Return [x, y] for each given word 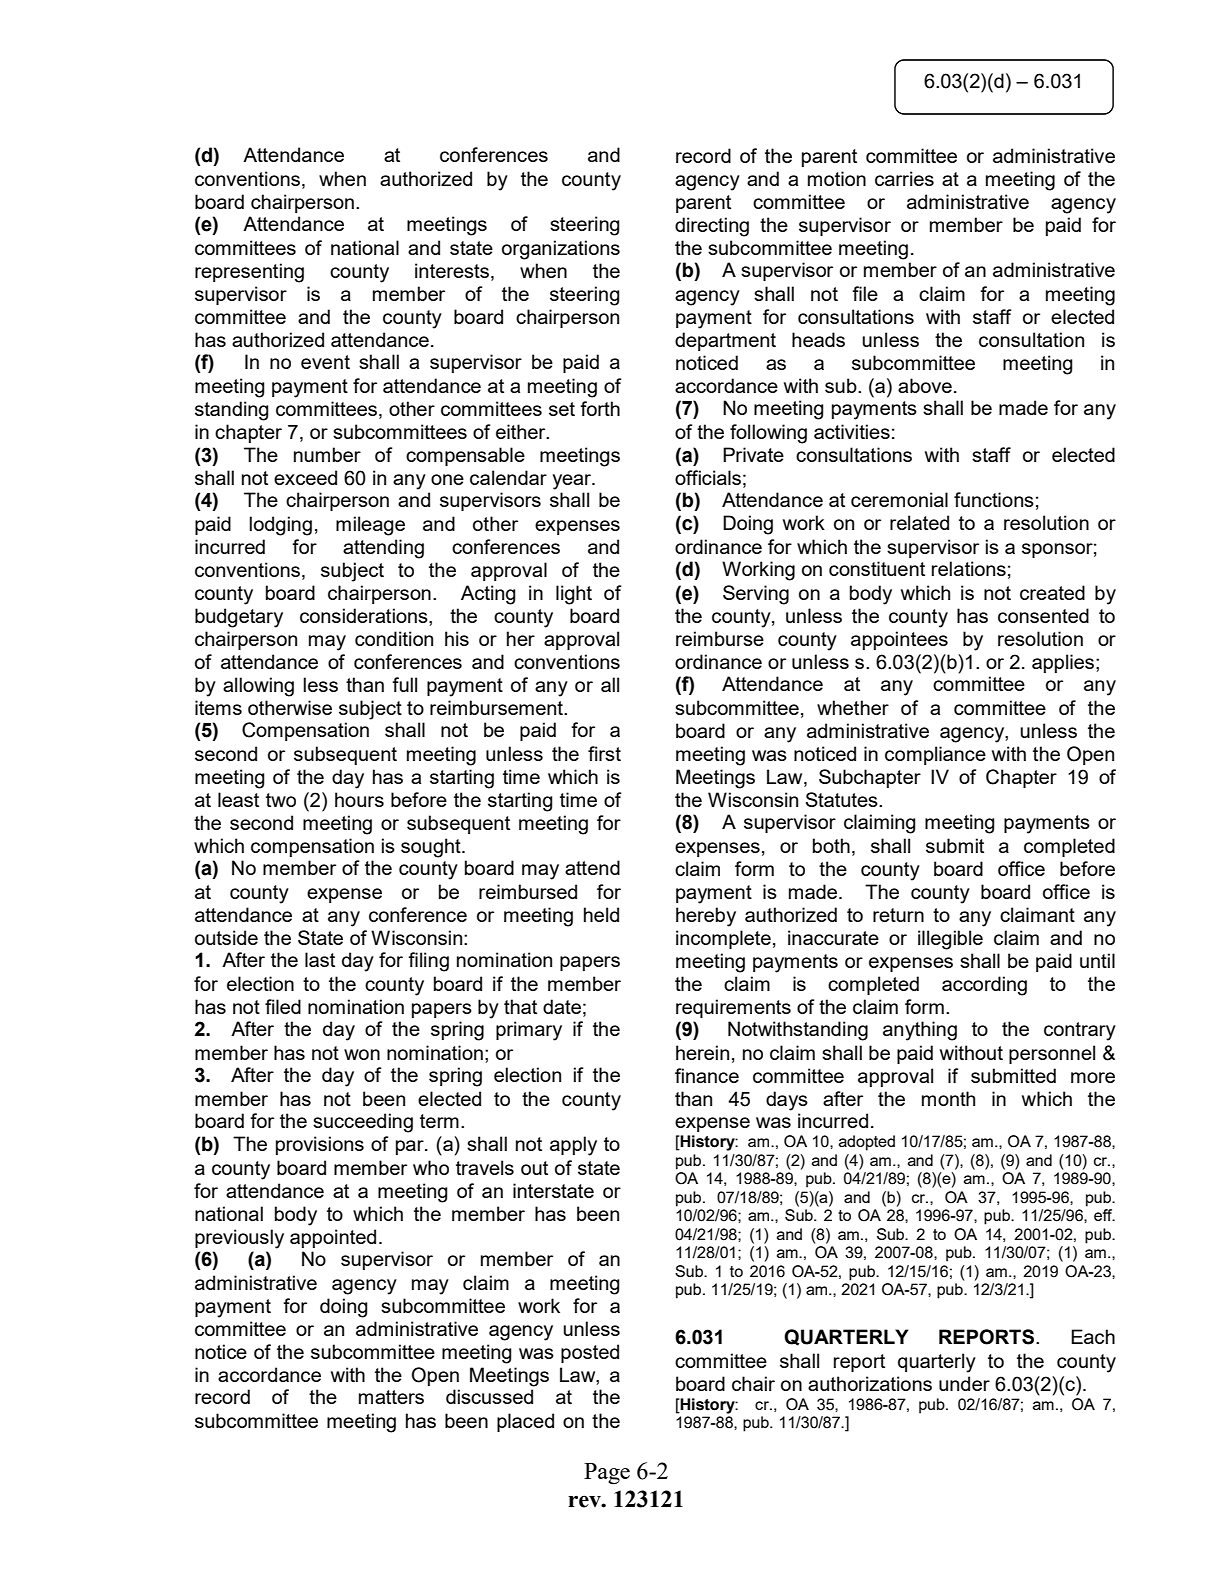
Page [607, 1474]
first [604, 753]
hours [359, 799]
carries [904, 178]
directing [712, 227]
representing [249, 273]
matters [391, 1397]
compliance [935, 755]
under [964, 1383]
